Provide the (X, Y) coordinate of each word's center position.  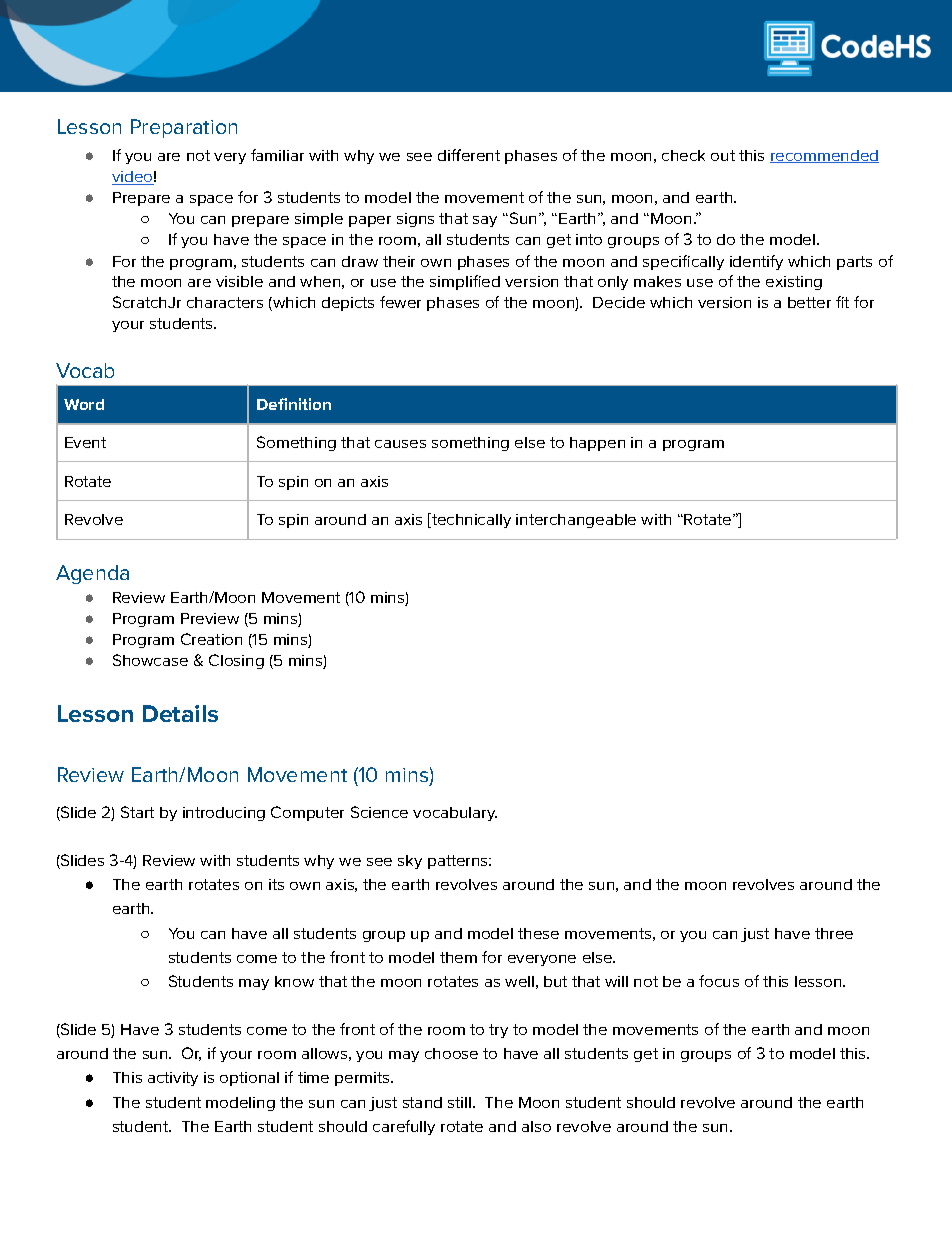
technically (470, 520)
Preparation (184, 128)
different (469, 155)
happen (597, 444)
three (834, 933)
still (459, 1102)
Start (137, 812)
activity (173, 1079)
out (723, 155)
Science (379, 812)
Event (85, 442)
